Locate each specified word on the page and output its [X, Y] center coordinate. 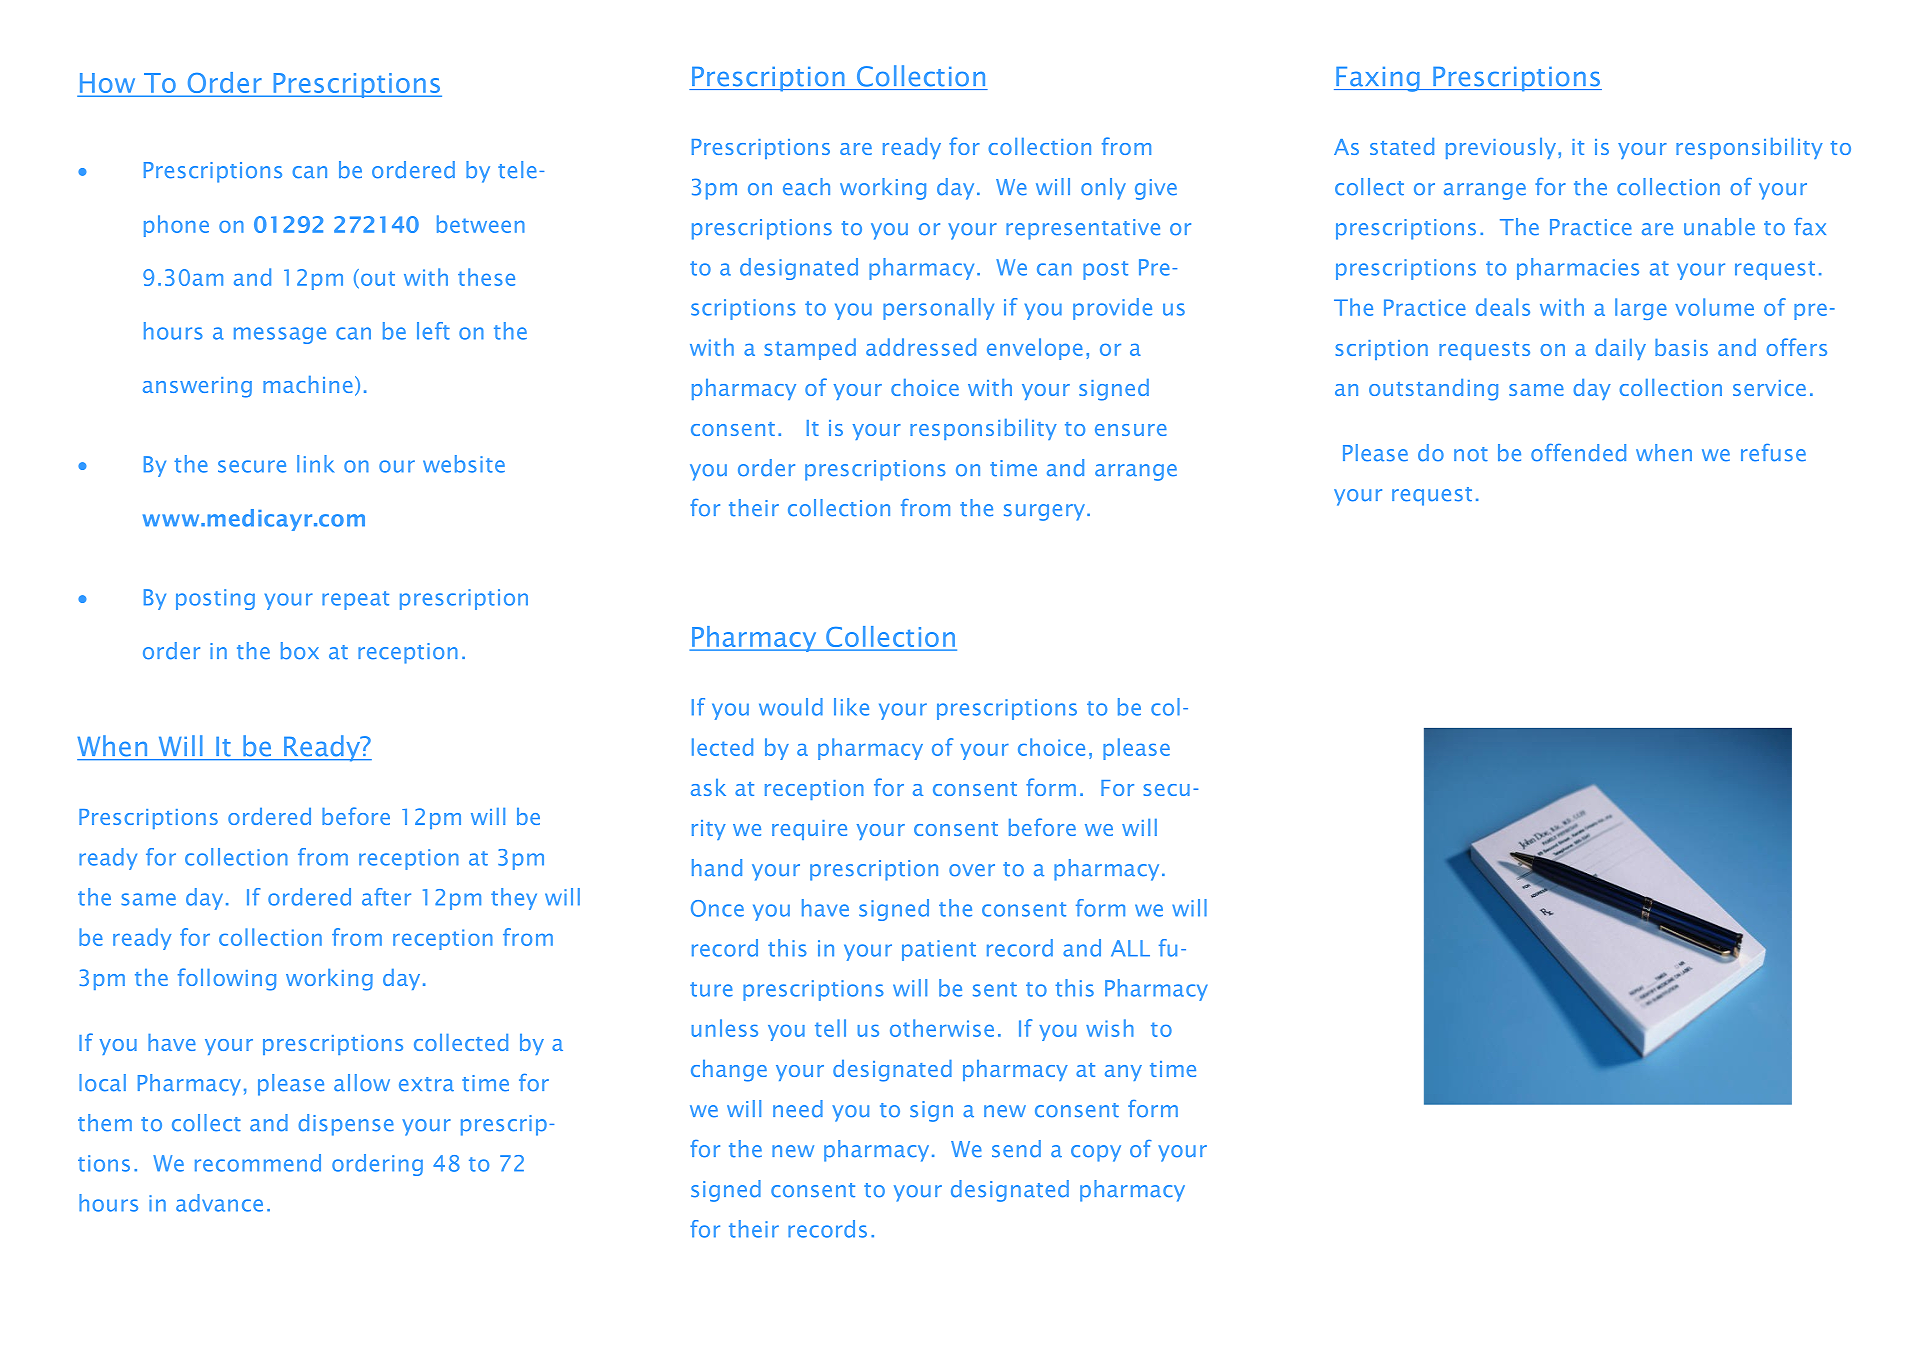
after [386, 897]
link [315, 464]
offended [1578, 453]
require [809, 830]
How [108, 84]
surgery [1044, 512]
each [806, 187]
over [972, 870]
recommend [258, 1163]
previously [1501, 148]
